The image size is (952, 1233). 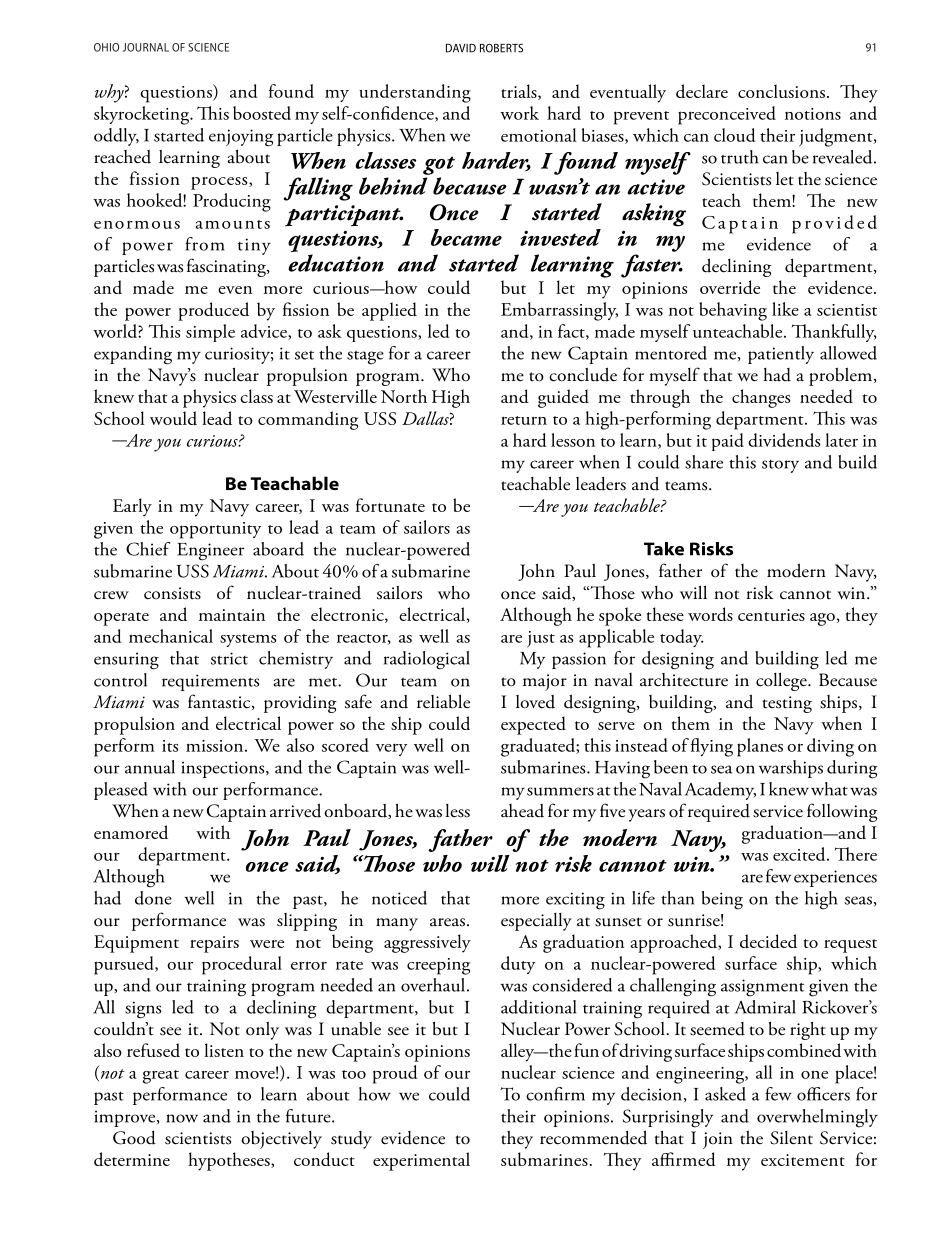 What do you see at coordinates (781, 91) in the screenshot?
I see `conclusions` at bounding box center [781, 91].
